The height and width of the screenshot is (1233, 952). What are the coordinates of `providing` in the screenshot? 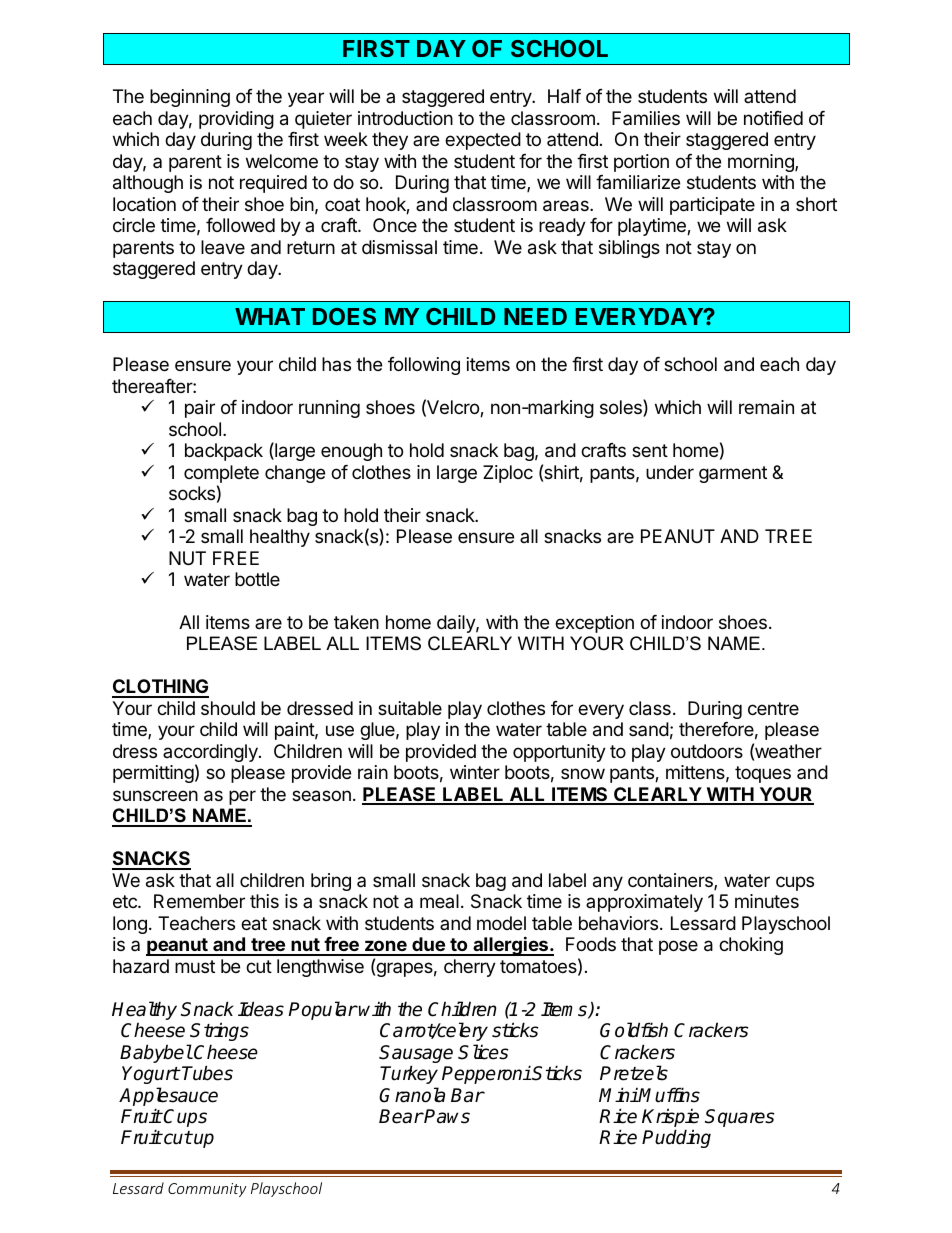 It's located at (236, 120).
